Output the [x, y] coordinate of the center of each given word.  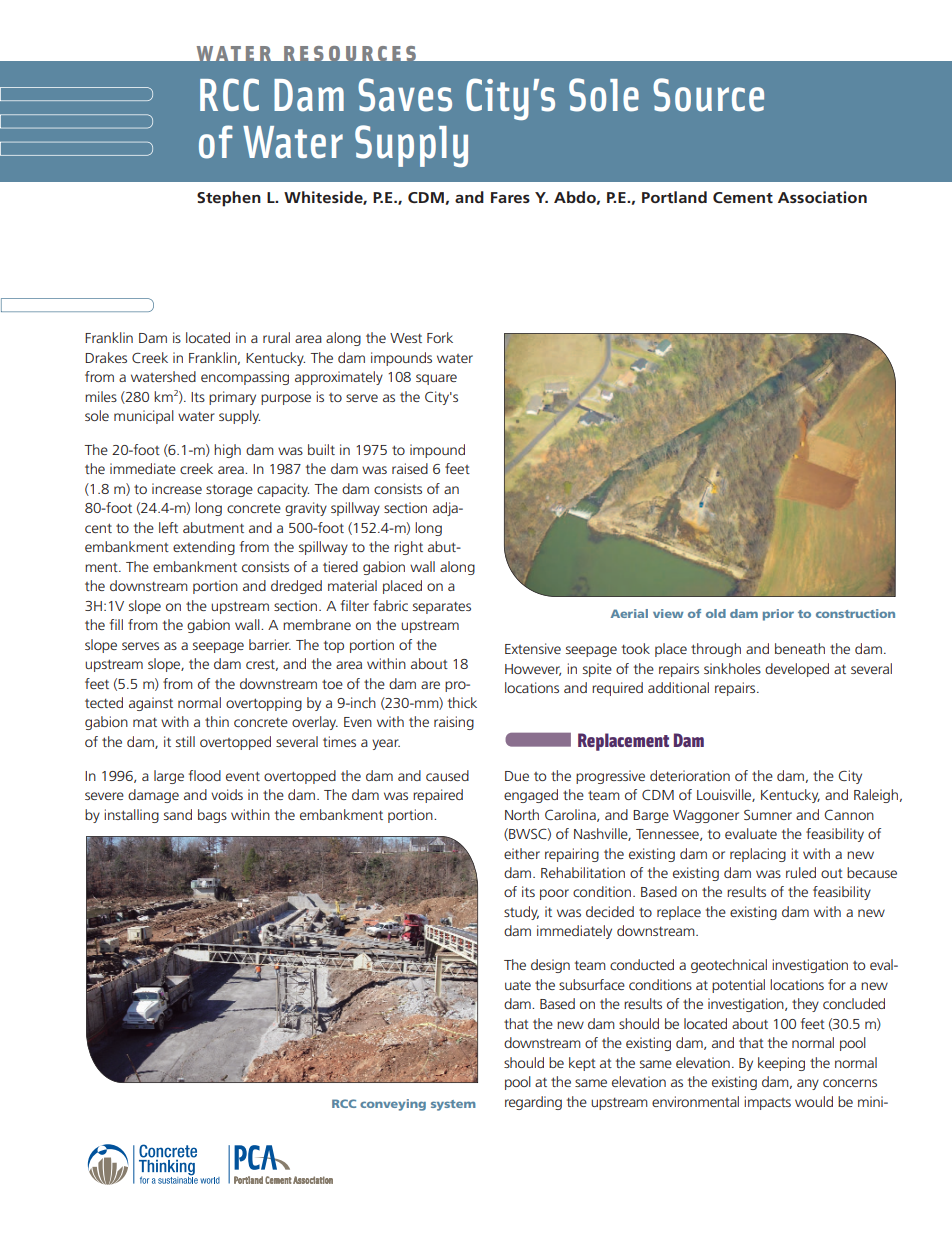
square [436, 379]
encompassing [245, 378]
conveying [393, 1105]
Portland [674, 197]
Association [822, 197]
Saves [405, 95]
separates [442, 608]
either [522, 853]
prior [778, 615]
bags [212, 816]
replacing [758, 855]
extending [204, 548]
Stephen [229, 199]
